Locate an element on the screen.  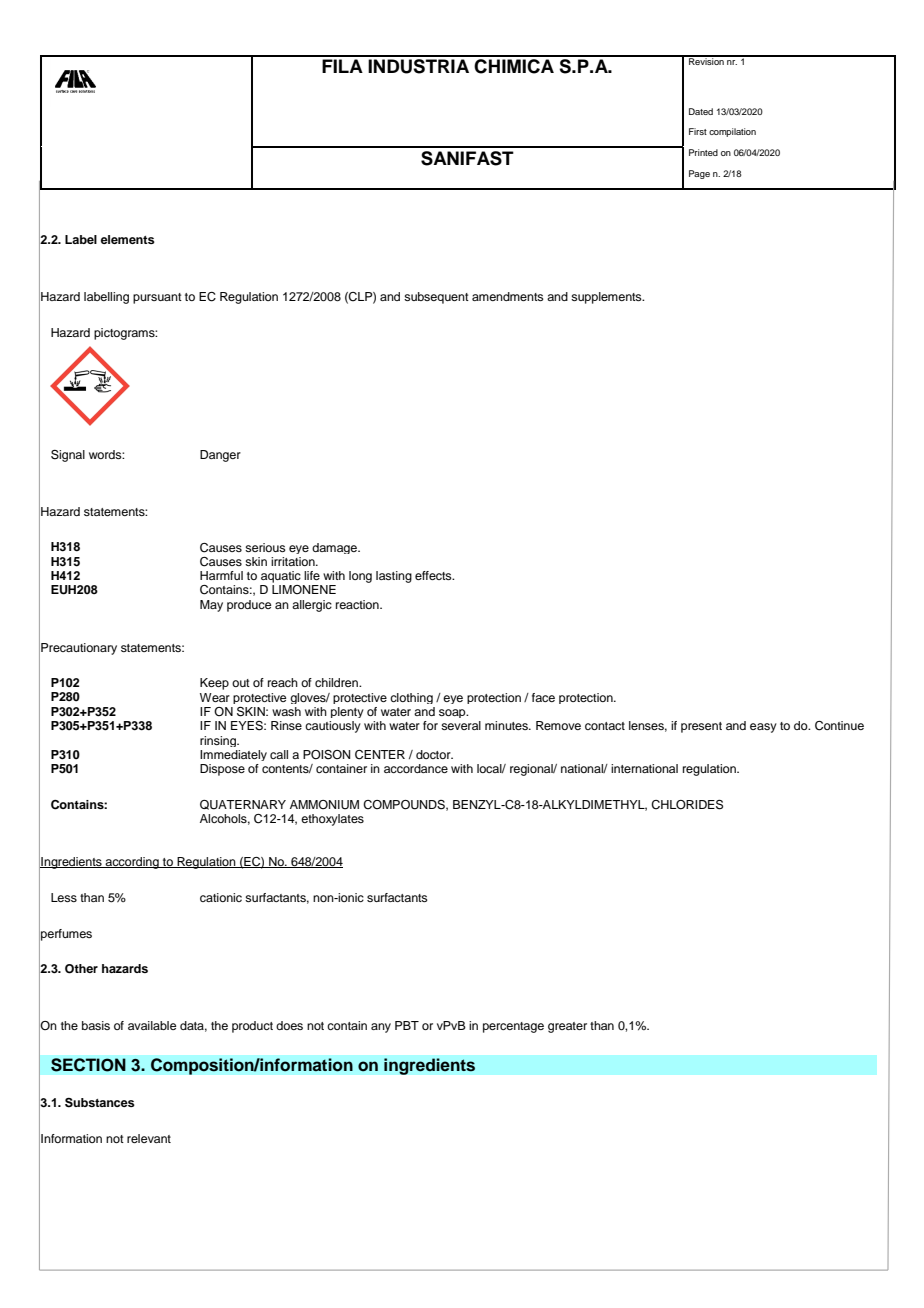
elements is located at coordinates (128, 239).
